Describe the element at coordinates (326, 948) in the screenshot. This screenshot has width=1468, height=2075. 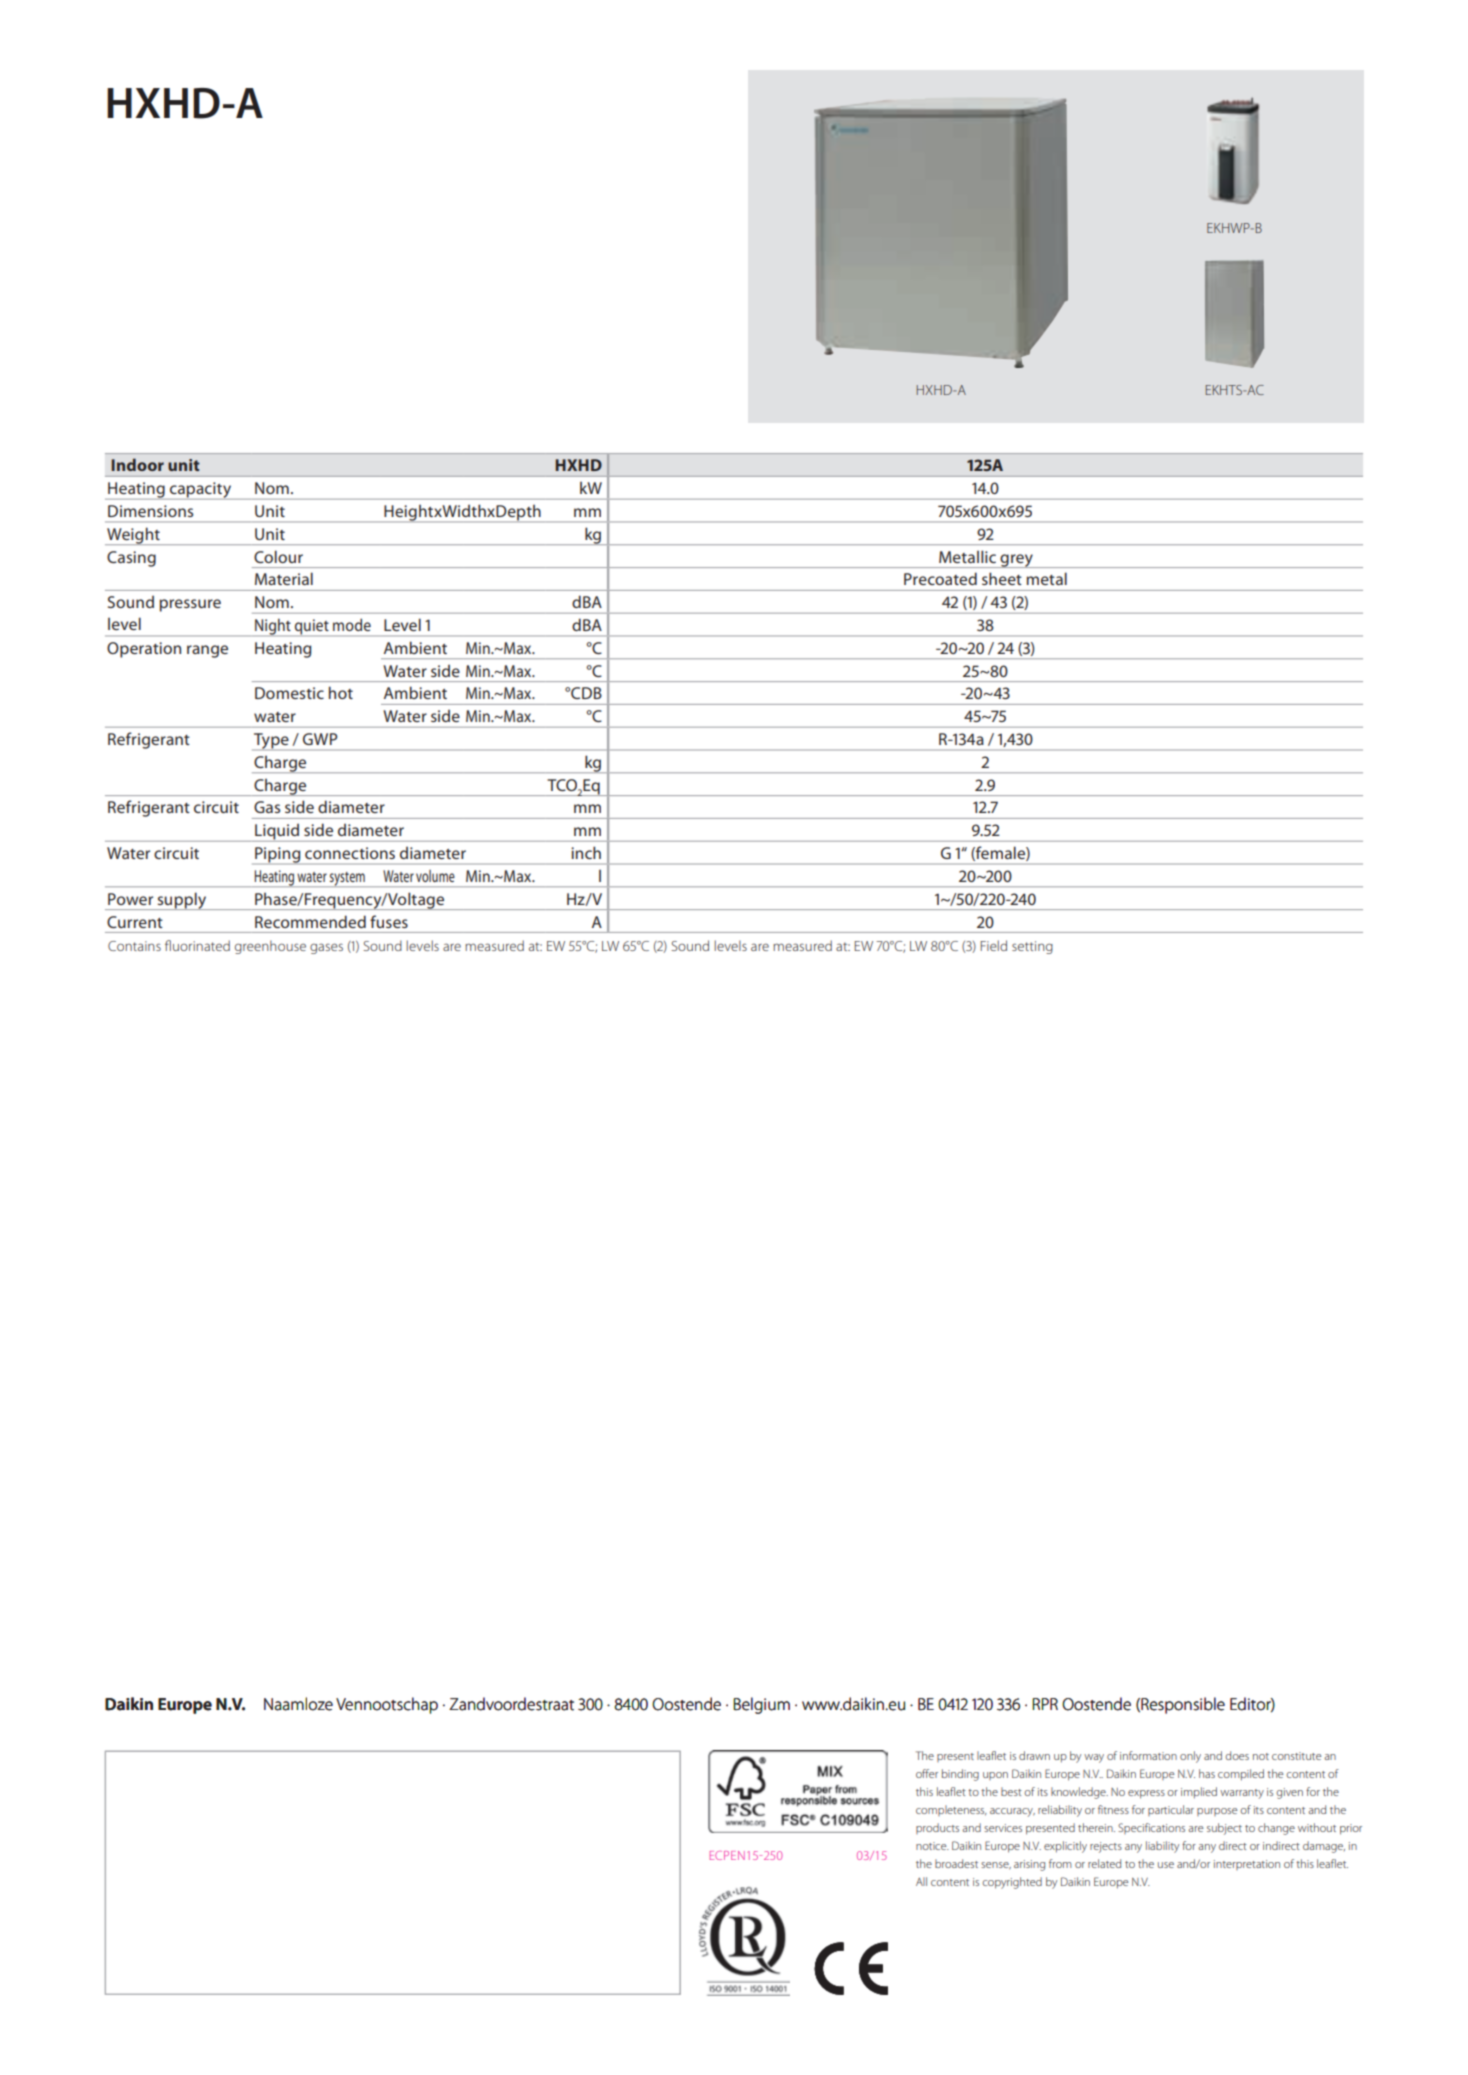
I see `gases` at that location.
